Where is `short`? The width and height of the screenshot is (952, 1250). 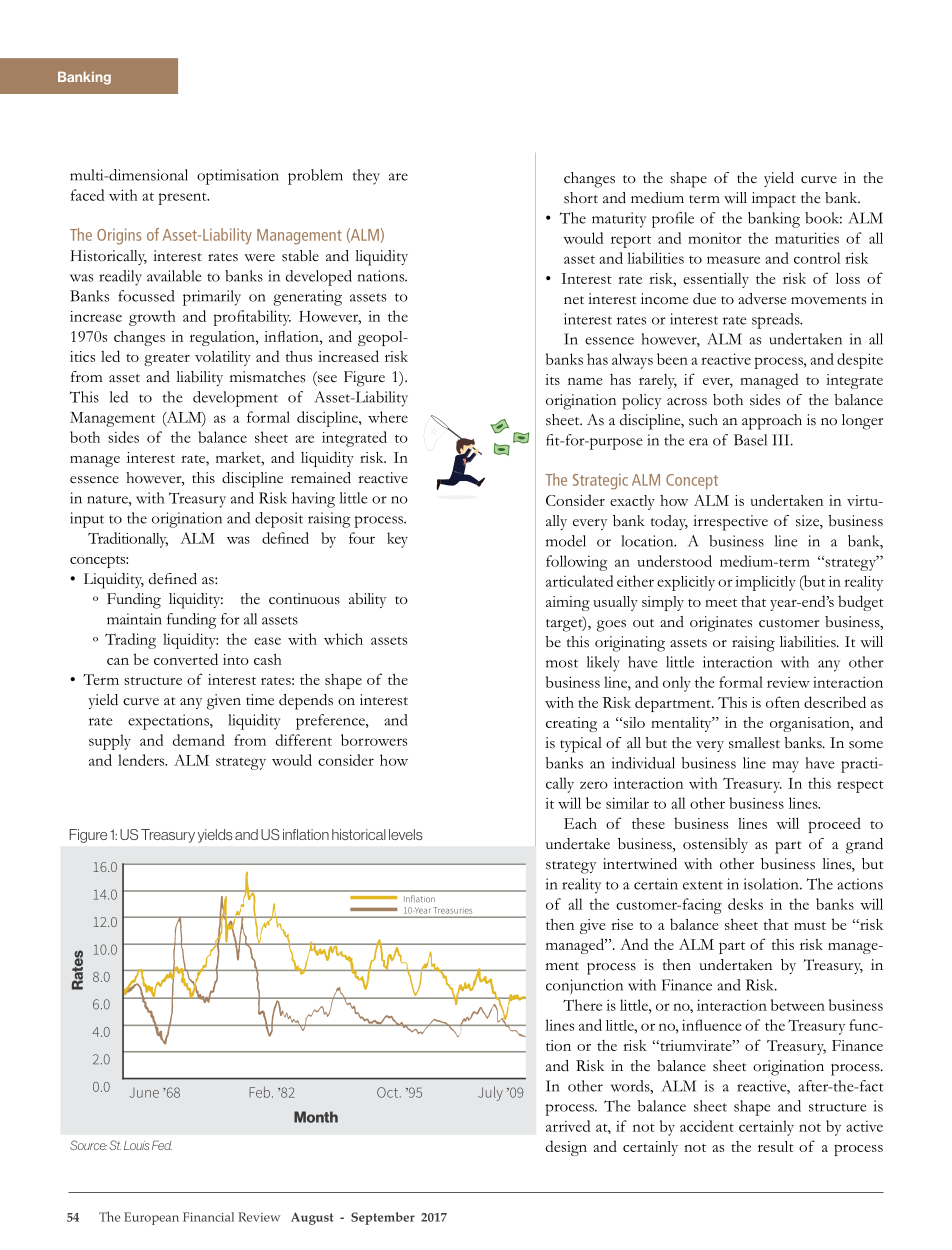
short is located at coordinates (581, 198).
